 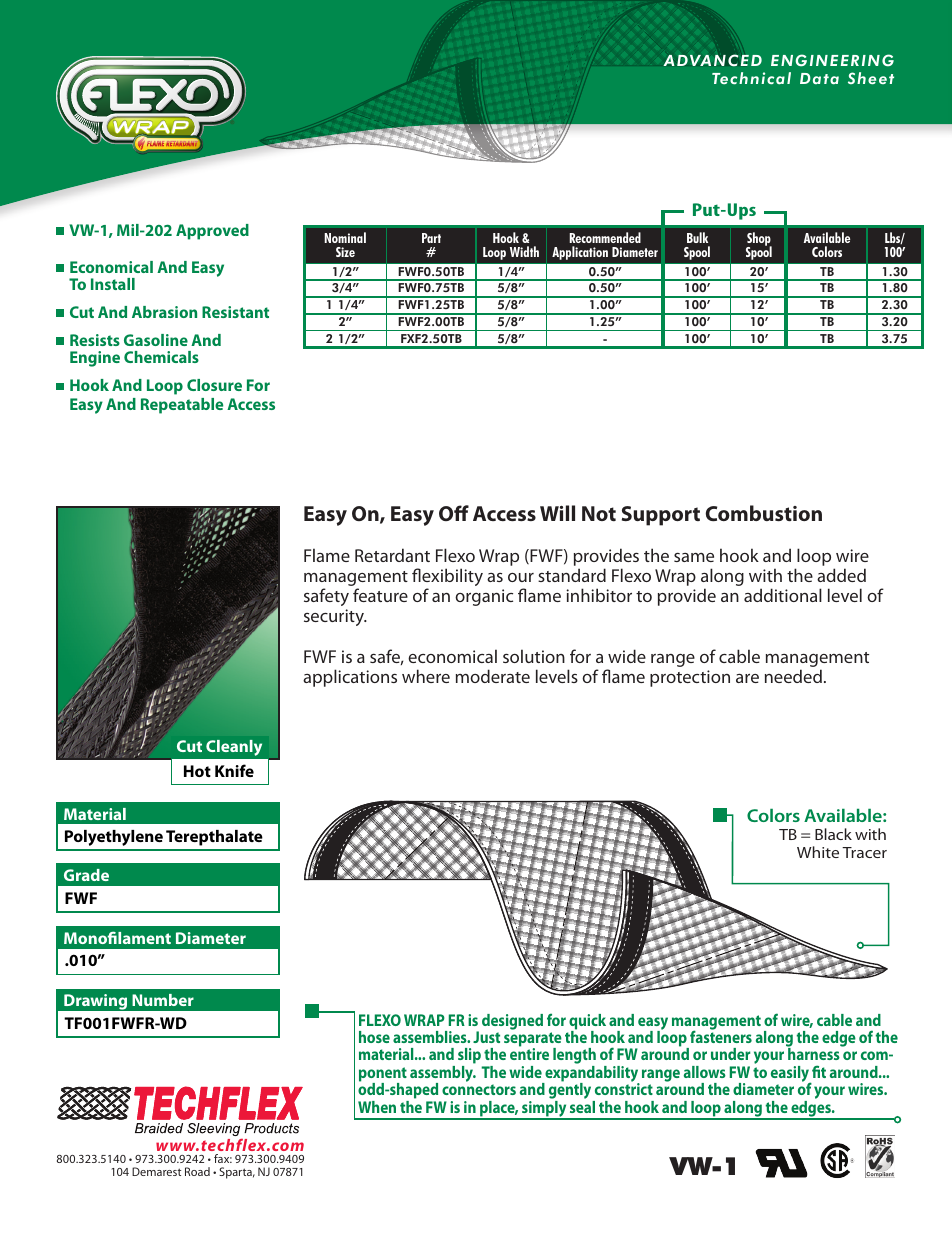 I want to click on Shop, so click(x=759, y=240).
